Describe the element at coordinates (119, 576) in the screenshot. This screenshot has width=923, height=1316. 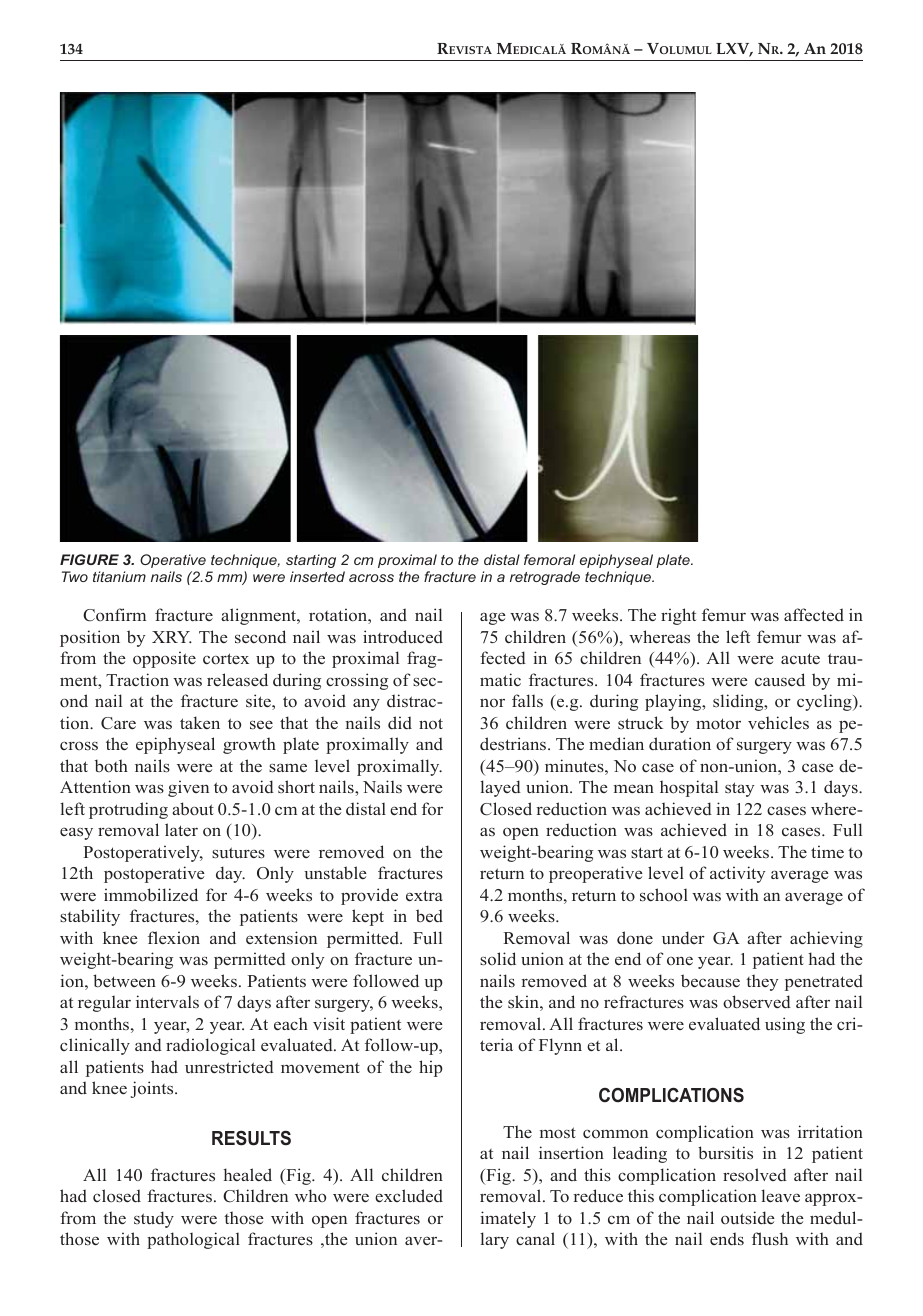
I see `titanium` at that location.
